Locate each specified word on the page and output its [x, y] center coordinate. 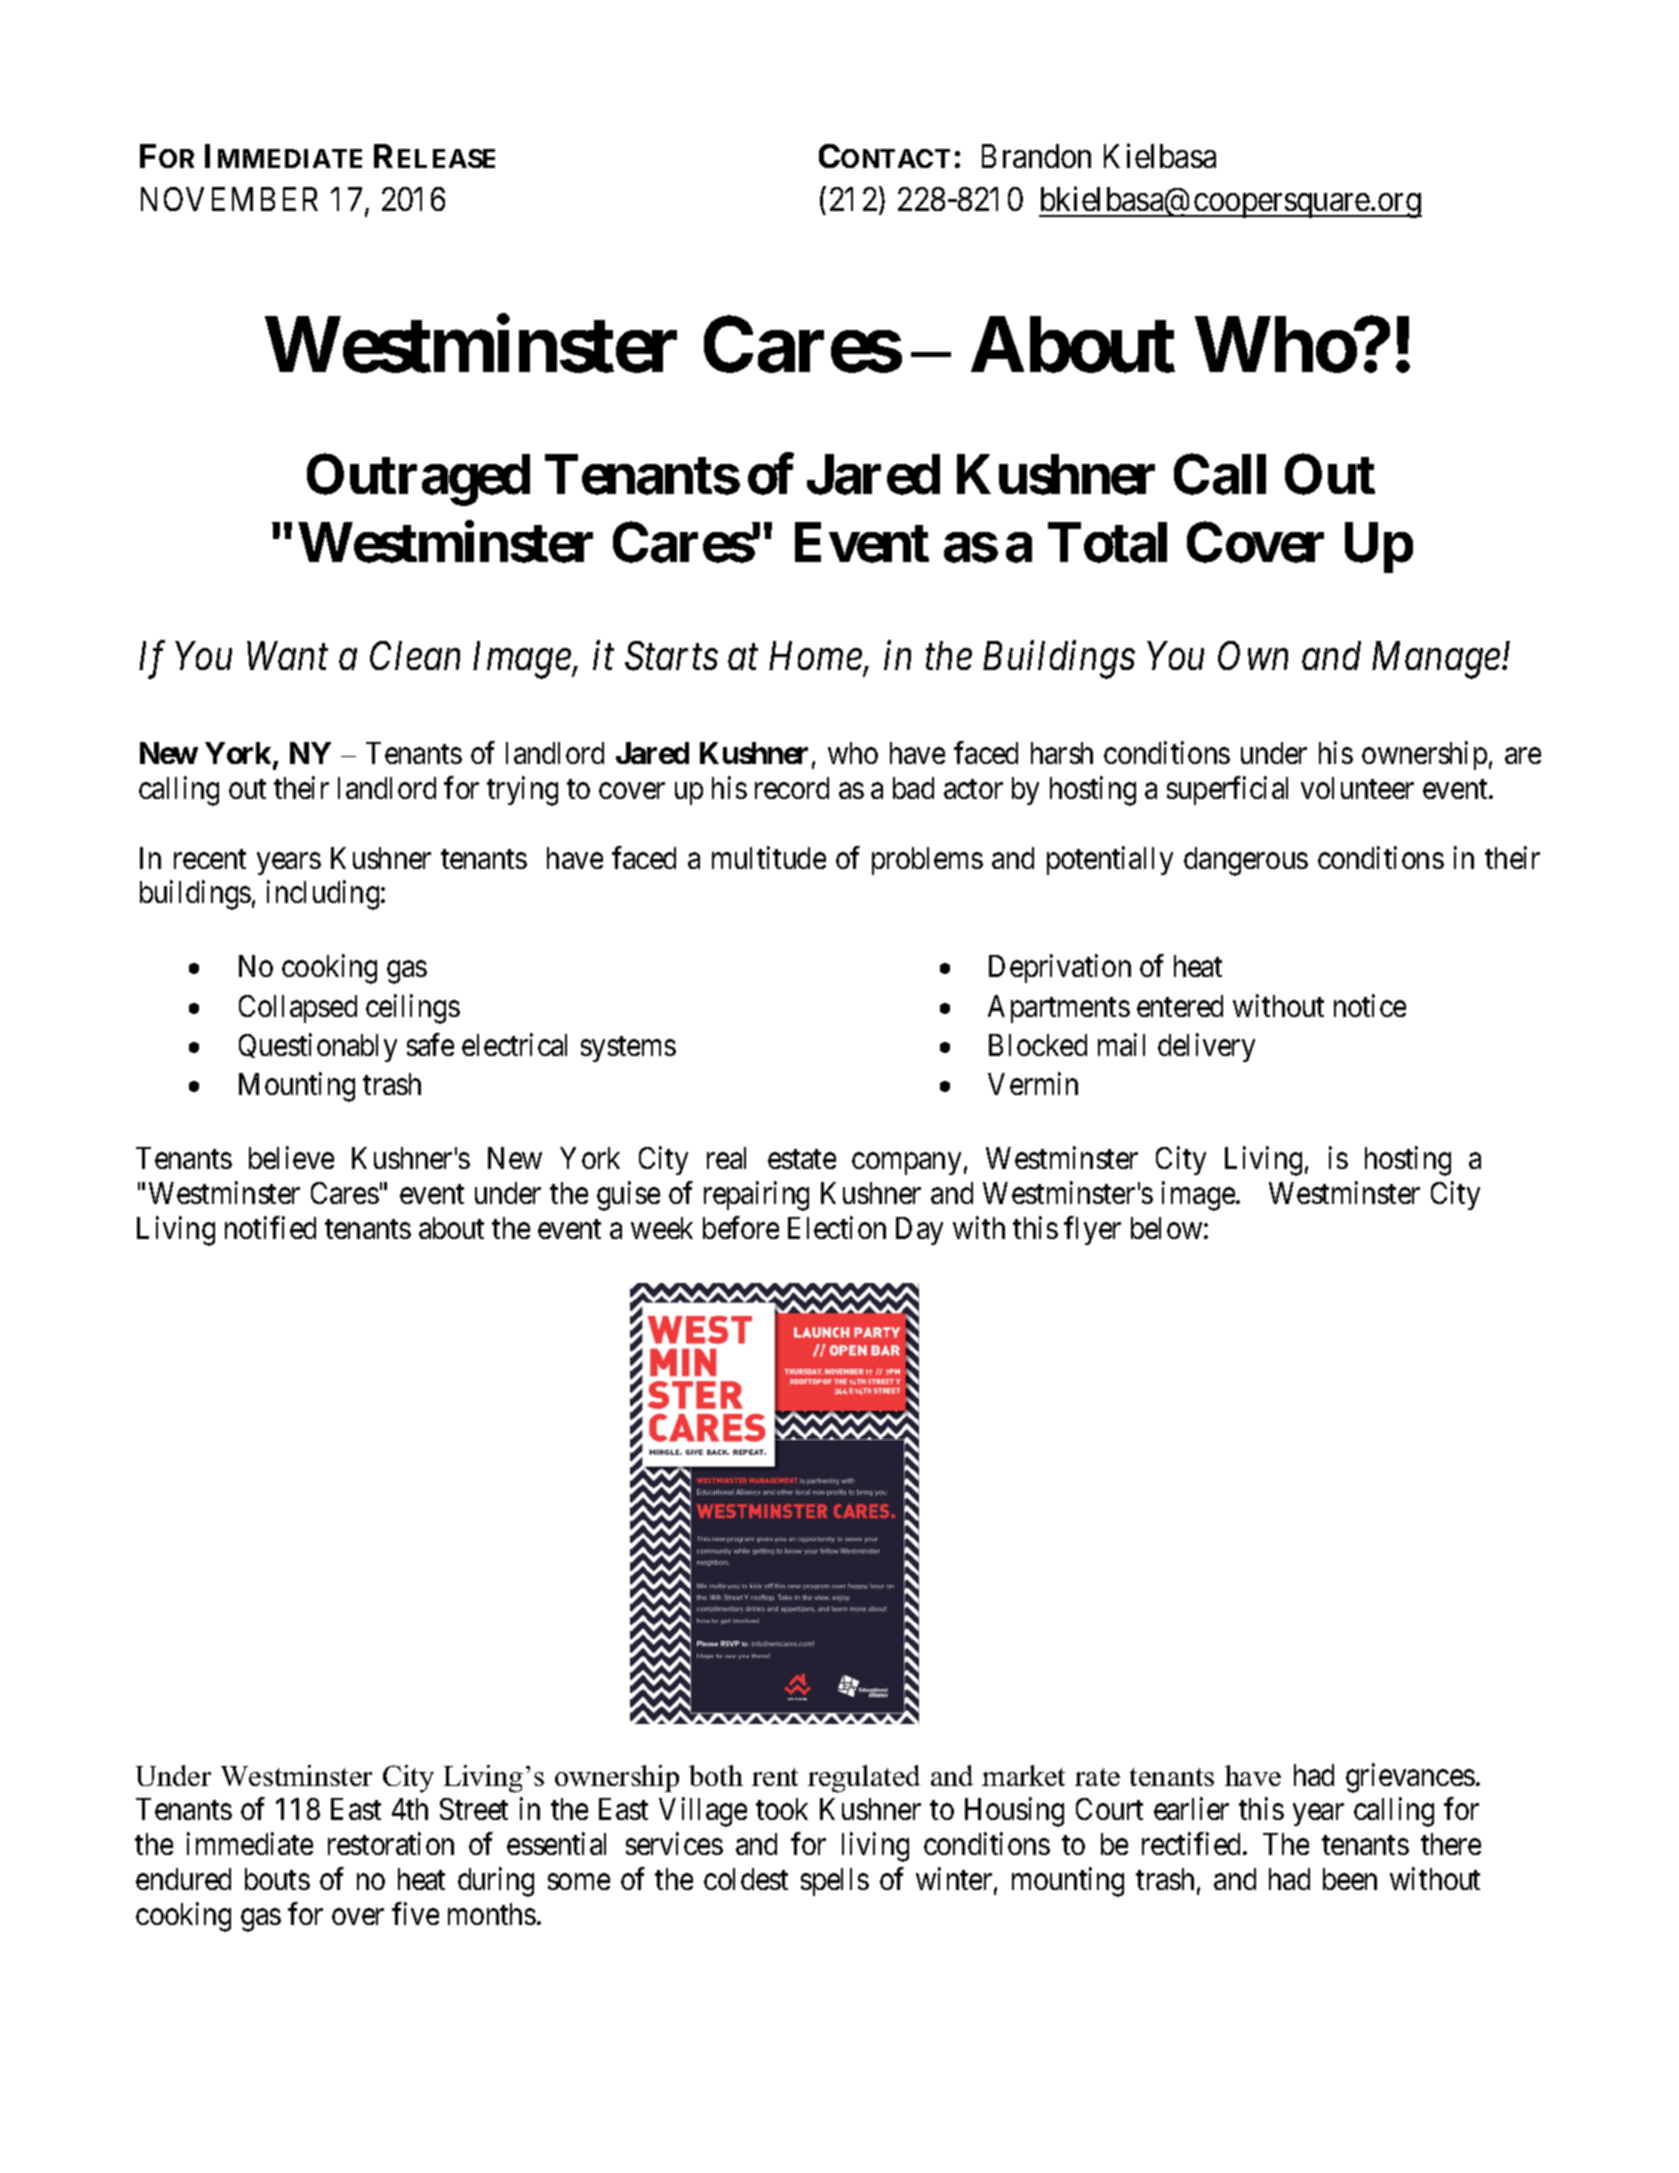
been [1350, 1879]
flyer [1092, 1230]
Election [837, 1227]
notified [270, 1227]
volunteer [1357, 788]
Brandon [1036, 156]
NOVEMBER [229, 199]
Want [287, 656]
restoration [391, 1843]
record [792, 788]
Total [1107, 543]
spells [835, 1882]
